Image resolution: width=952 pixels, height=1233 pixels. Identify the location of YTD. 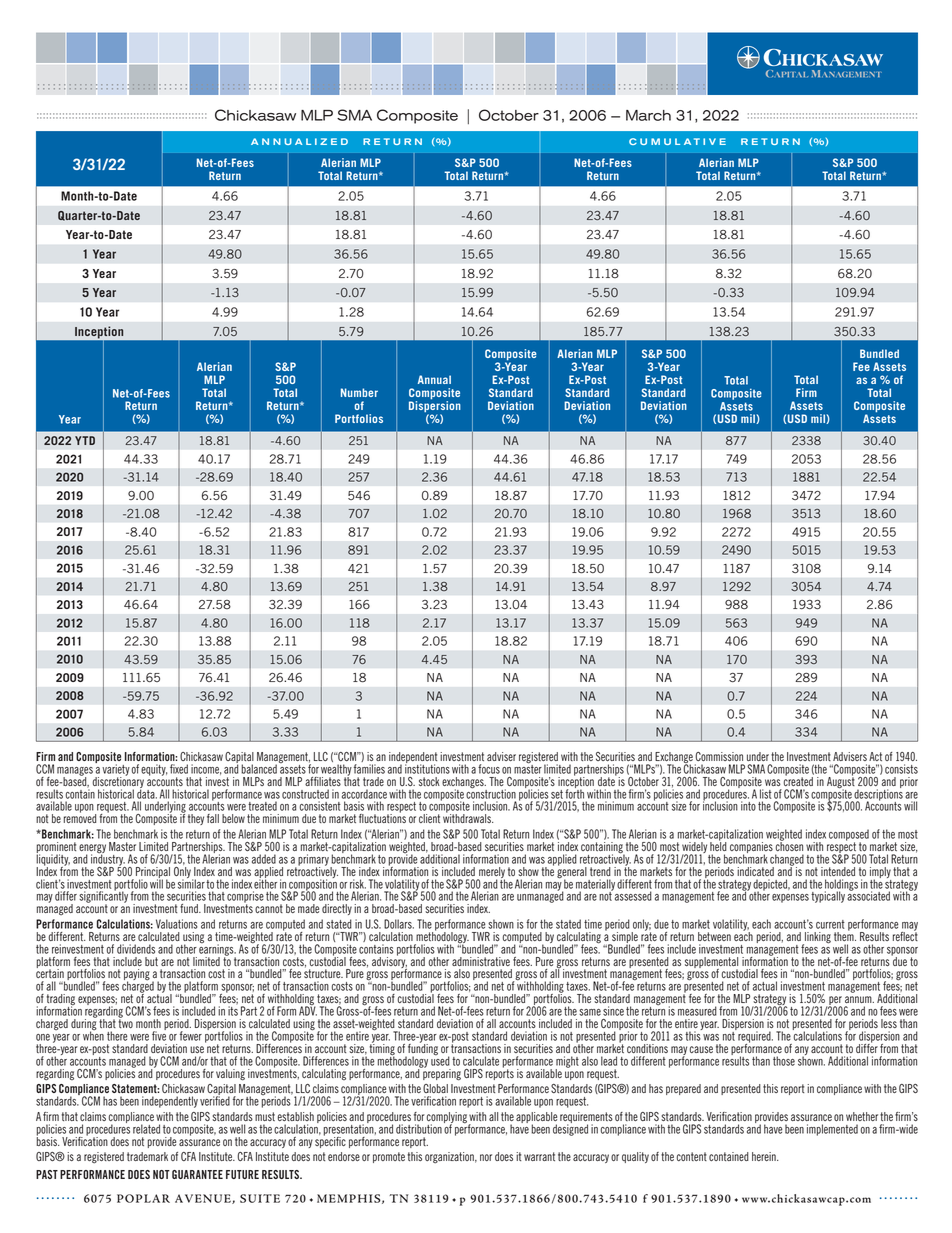
(85, 440).
